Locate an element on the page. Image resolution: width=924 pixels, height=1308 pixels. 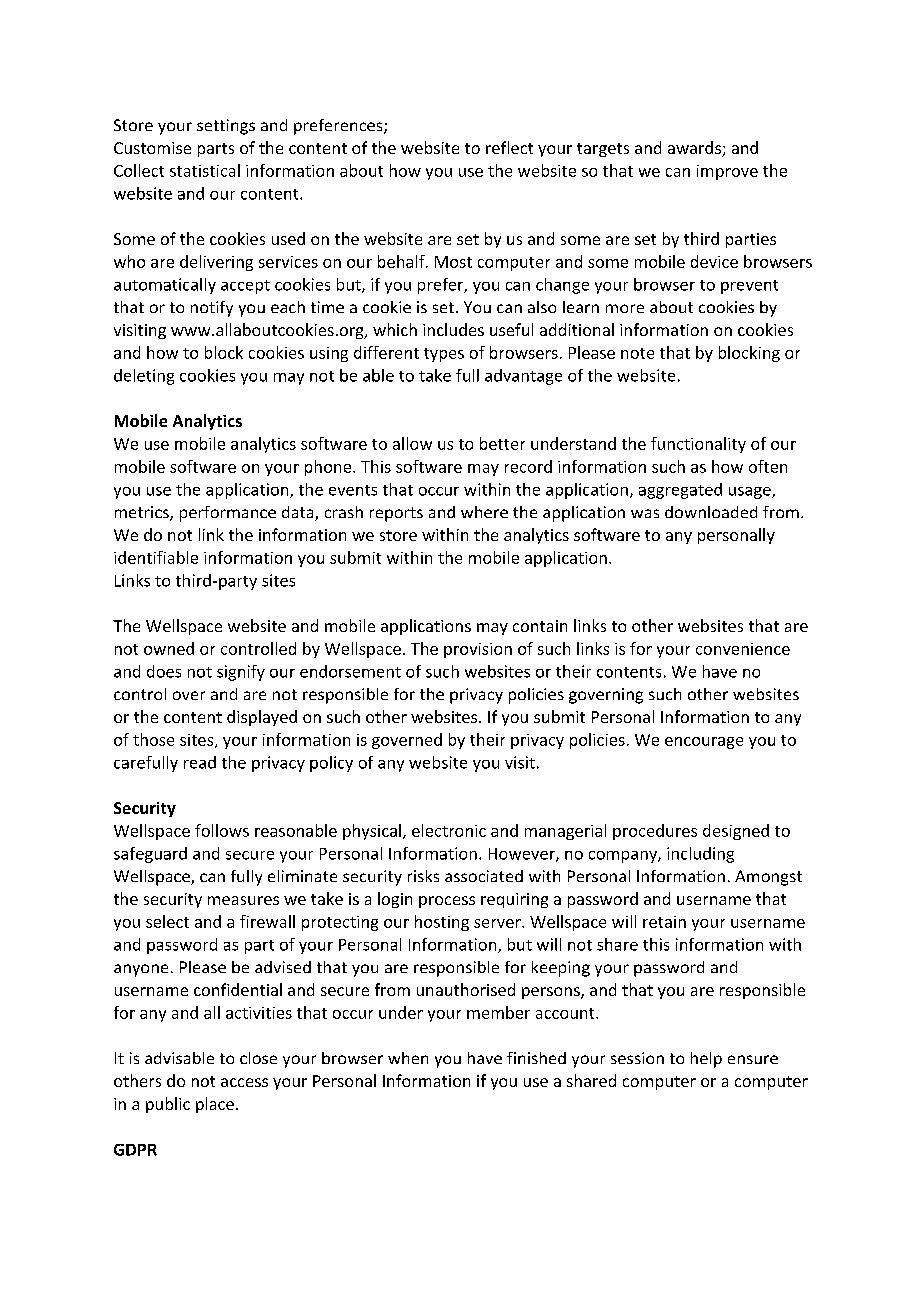
when is located at coordinates (408, 1058).
